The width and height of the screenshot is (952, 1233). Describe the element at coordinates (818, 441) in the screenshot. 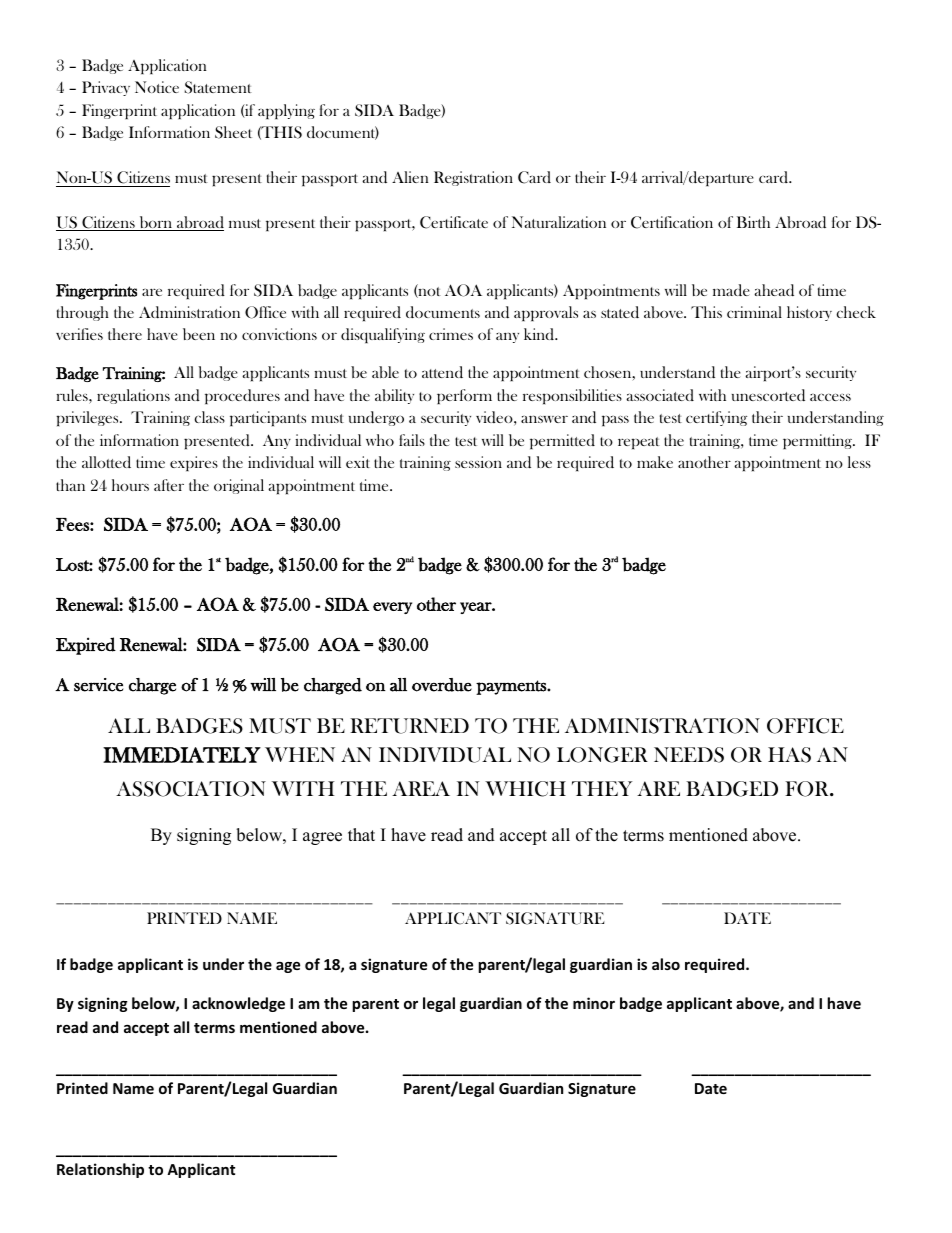

I see `permitting` at that location.
